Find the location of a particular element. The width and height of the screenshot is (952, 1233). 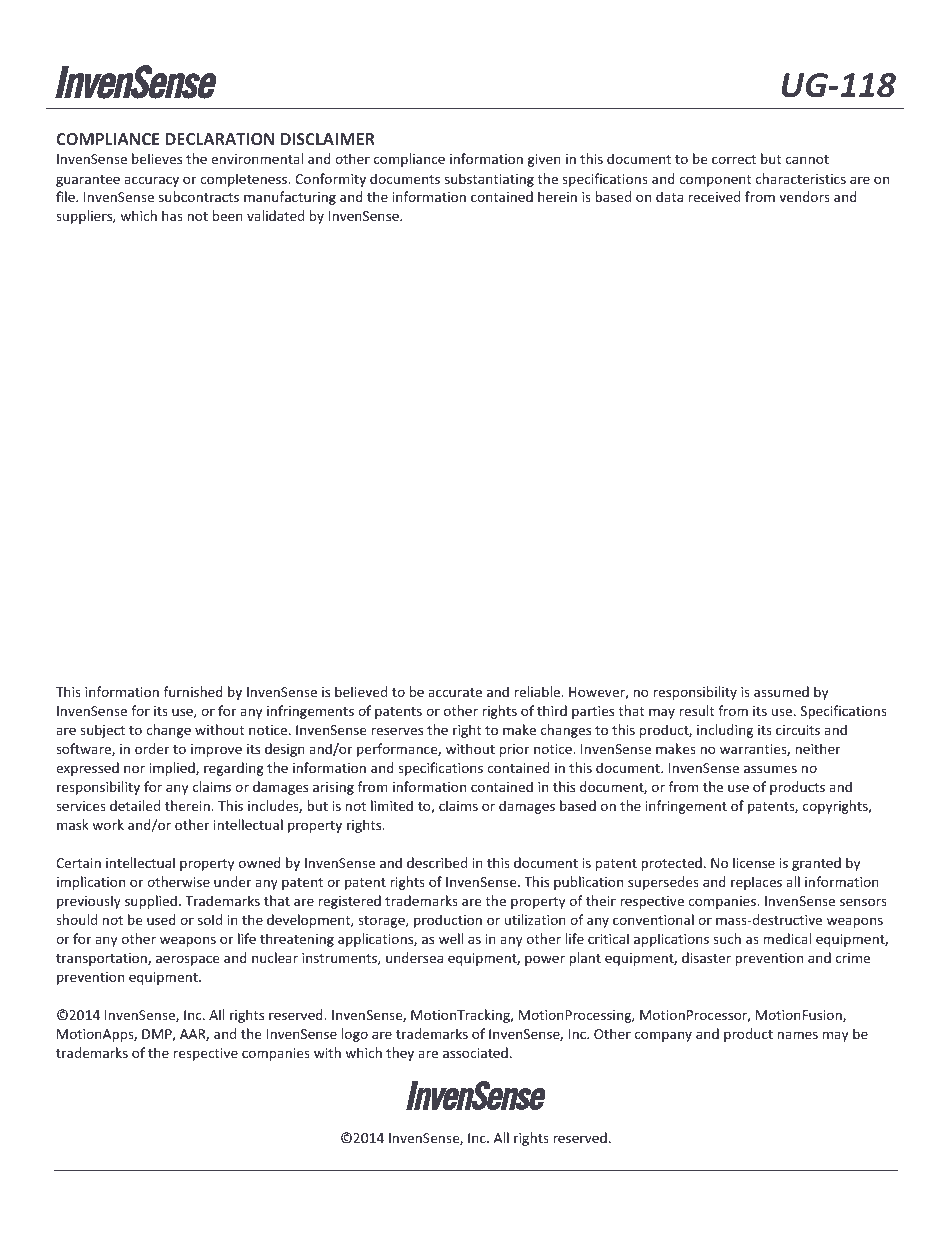

license is located at coordinates (754, 862).
